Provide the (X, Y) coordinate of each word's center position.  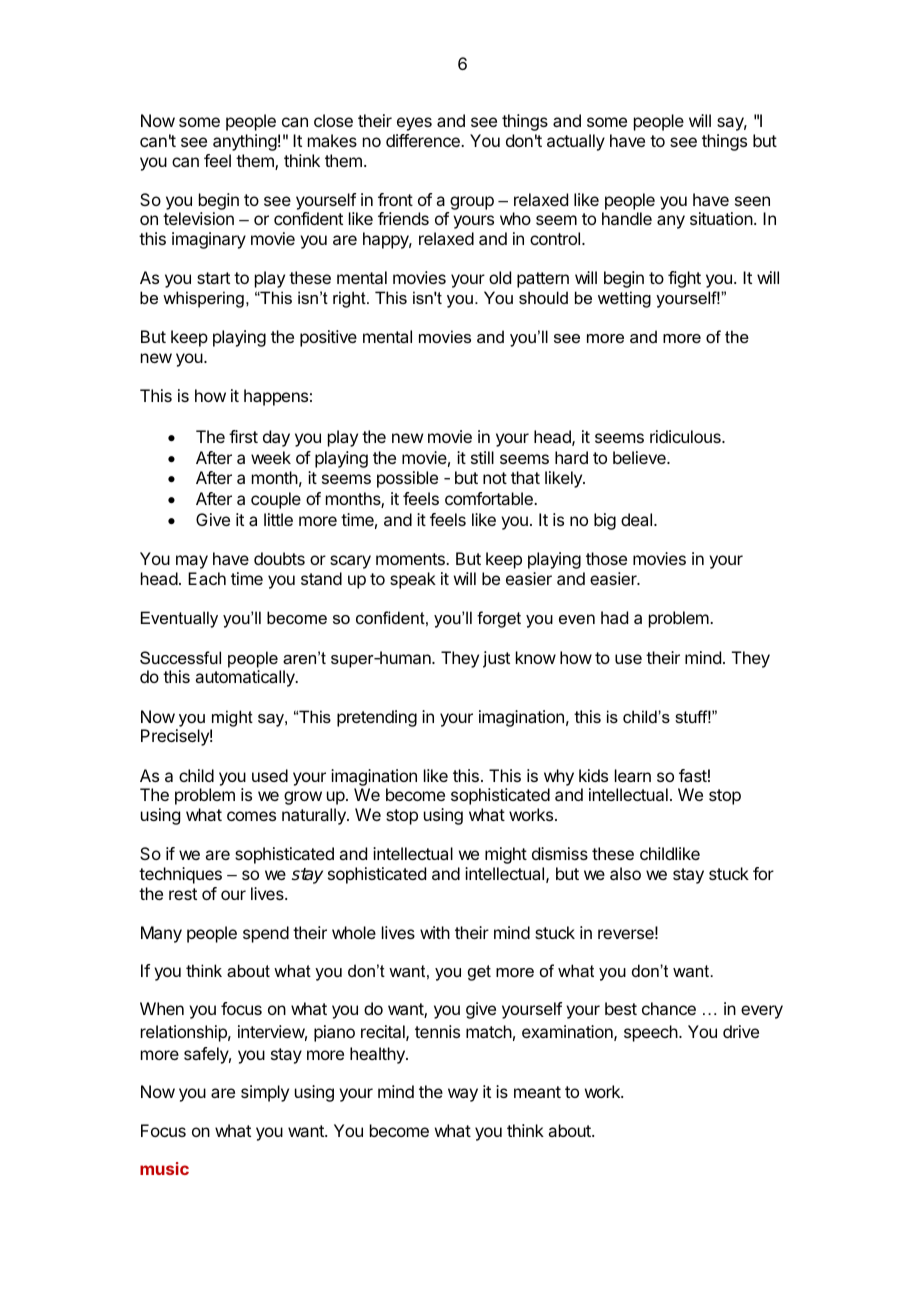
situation (721, 218)
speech (651, 1033)
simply (265, 1093)
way (463, 1095)
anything (245, 142)
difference (424, 140)
